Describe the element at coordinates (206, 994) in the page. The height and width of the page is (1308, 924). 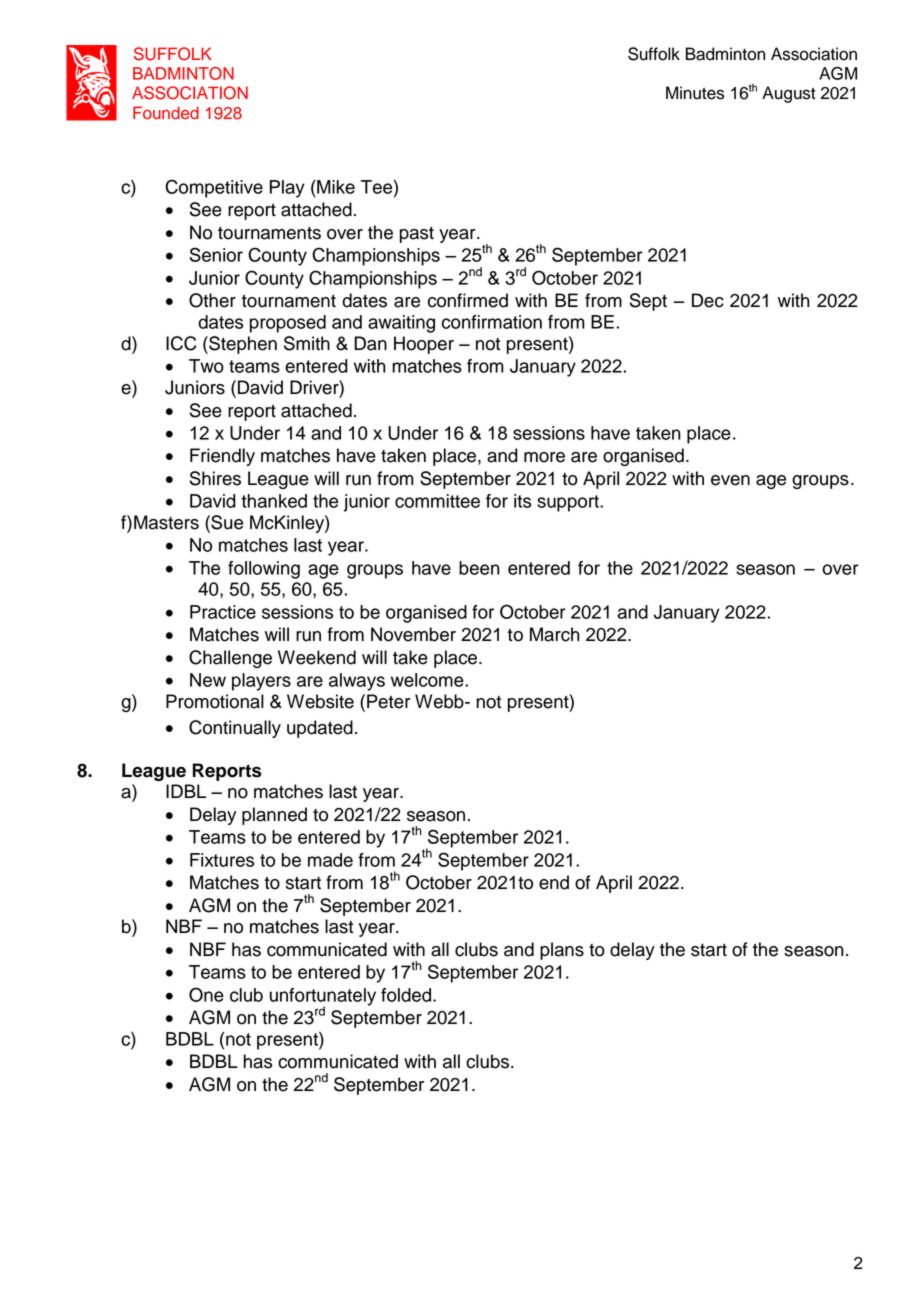
I see `One` at that location.
